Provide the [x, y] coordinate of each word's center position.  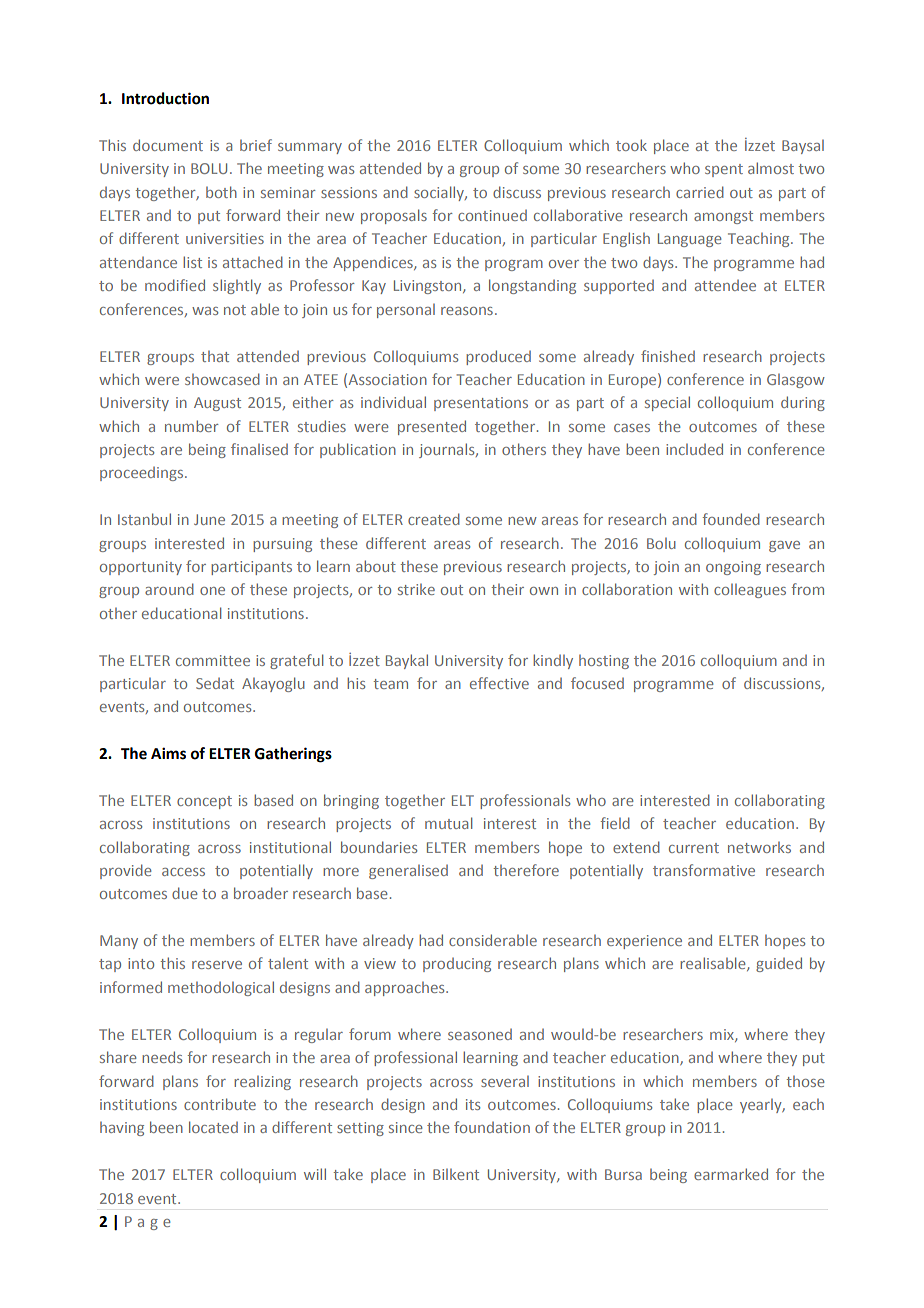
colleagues [750, 591]
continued [492, 215]
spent [724, 170]
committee [213, 660]
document [168, 145]
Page [148, 1223]
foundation [492, 1127]
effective [499, 683]
